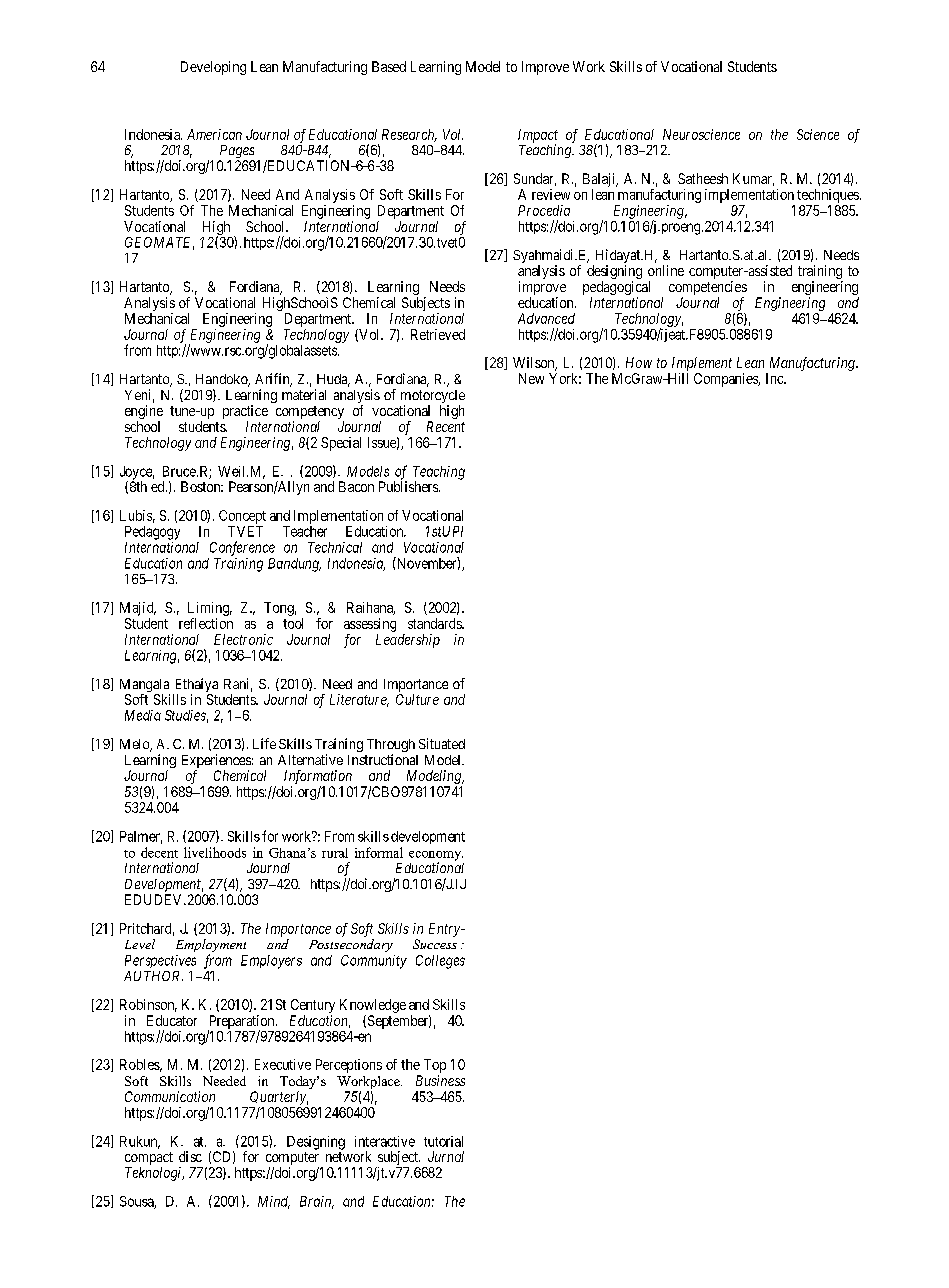 This screenshot has height=1288, width=949. I want to click on Impact, so click(538, 137).
